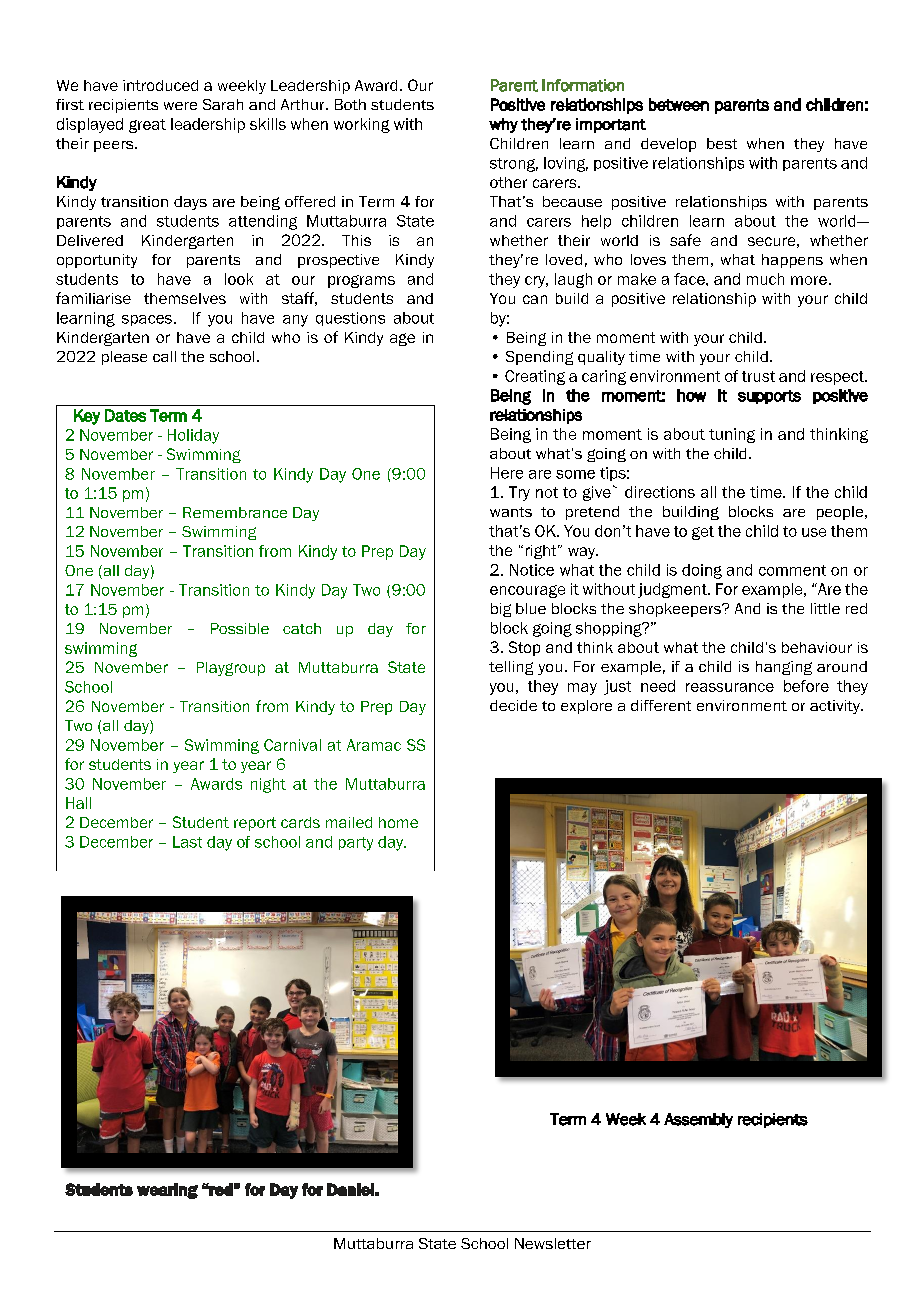  What do you see at coordinates (356, 844) in the image?
I see `party` at bounding box center [356, 844].
